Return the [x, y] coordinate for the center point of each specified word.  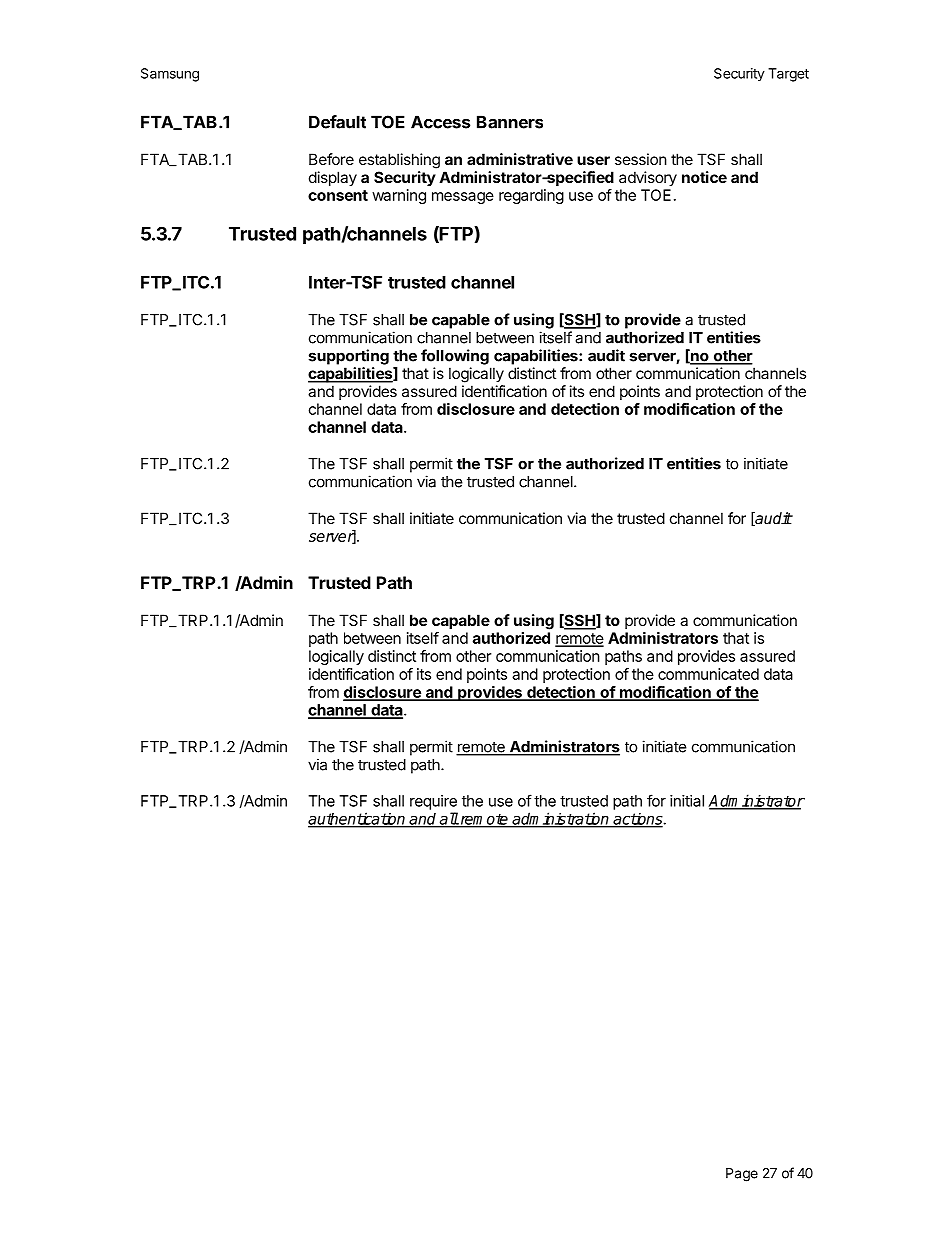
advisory [648, 178]
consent [338, 195]
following [455, 357]
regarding [531, 196]
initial [687, 801]
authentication [357, 819]
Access [440, 122]
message [463, 198]
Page [742, 1175]
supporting [349, 357]
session [641, 159]
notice [704, 177]
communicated [708, 674]
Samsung [170, 75]
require [433, 802]
